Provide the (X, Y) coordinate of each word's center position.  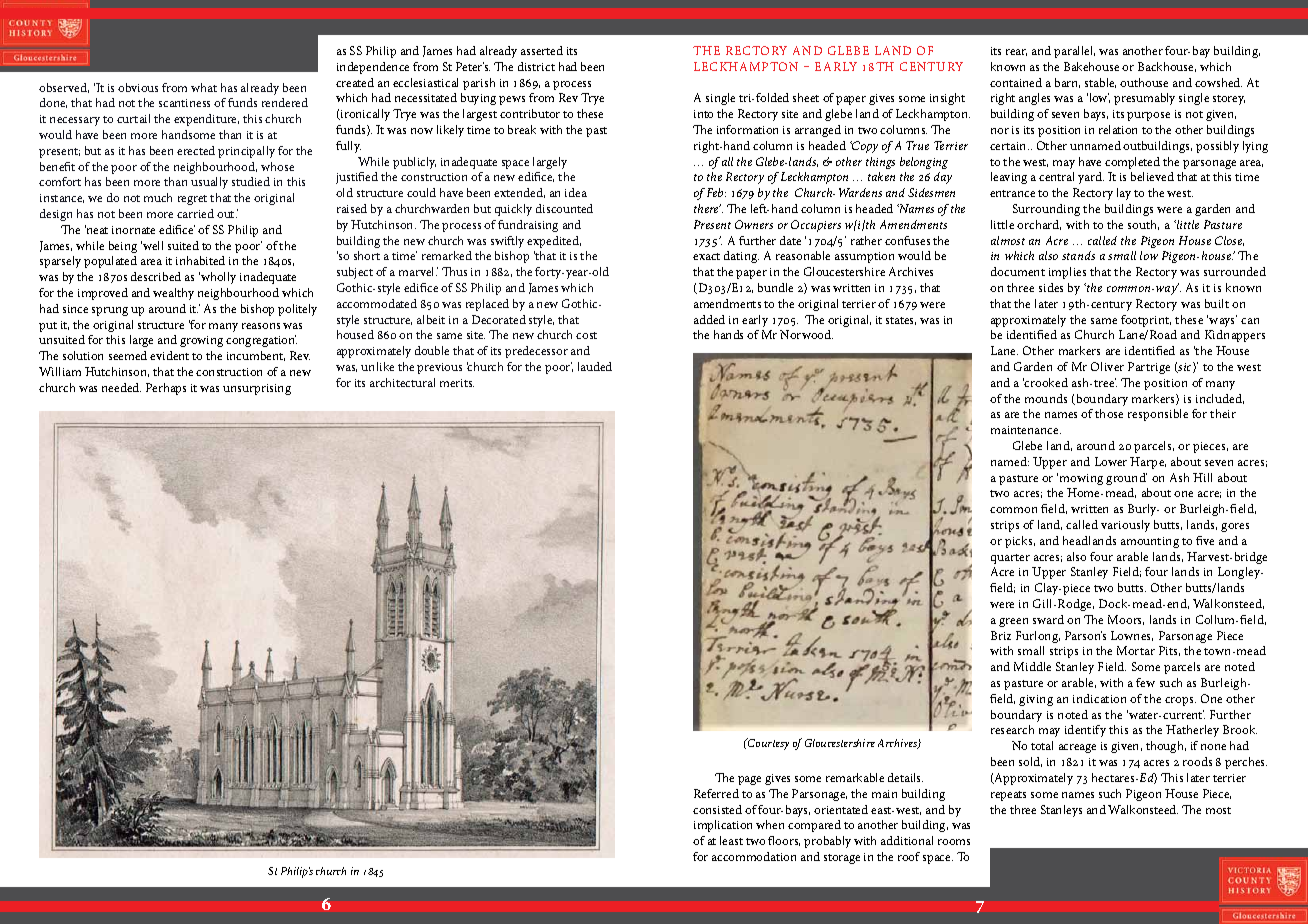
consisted (717, 809)
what (204, 87)
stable (1100, 83)
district (536, 66)
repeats (1008, 796)
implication (723, 826)
